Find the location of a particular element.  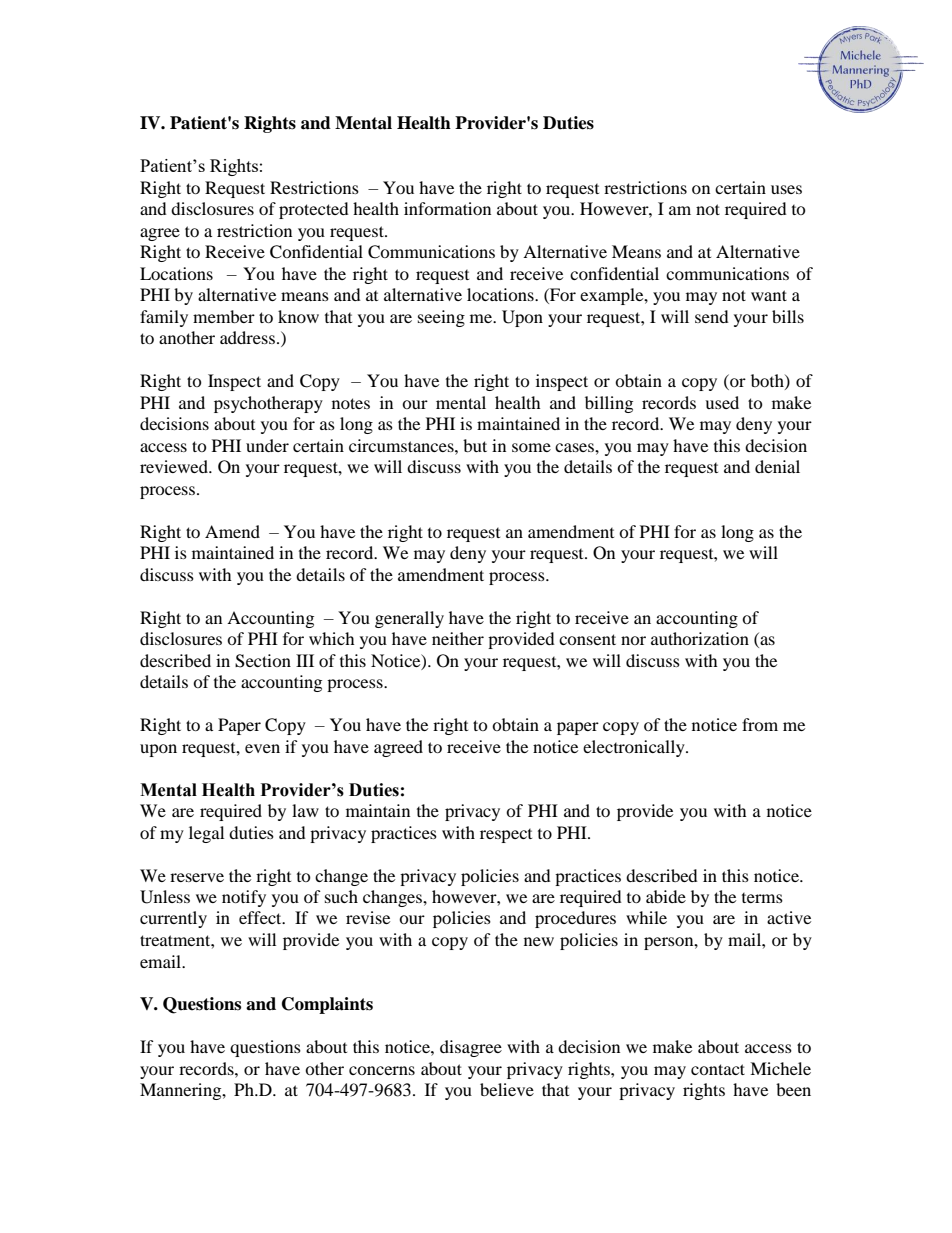

protected is located at coordinates (314, 210).
